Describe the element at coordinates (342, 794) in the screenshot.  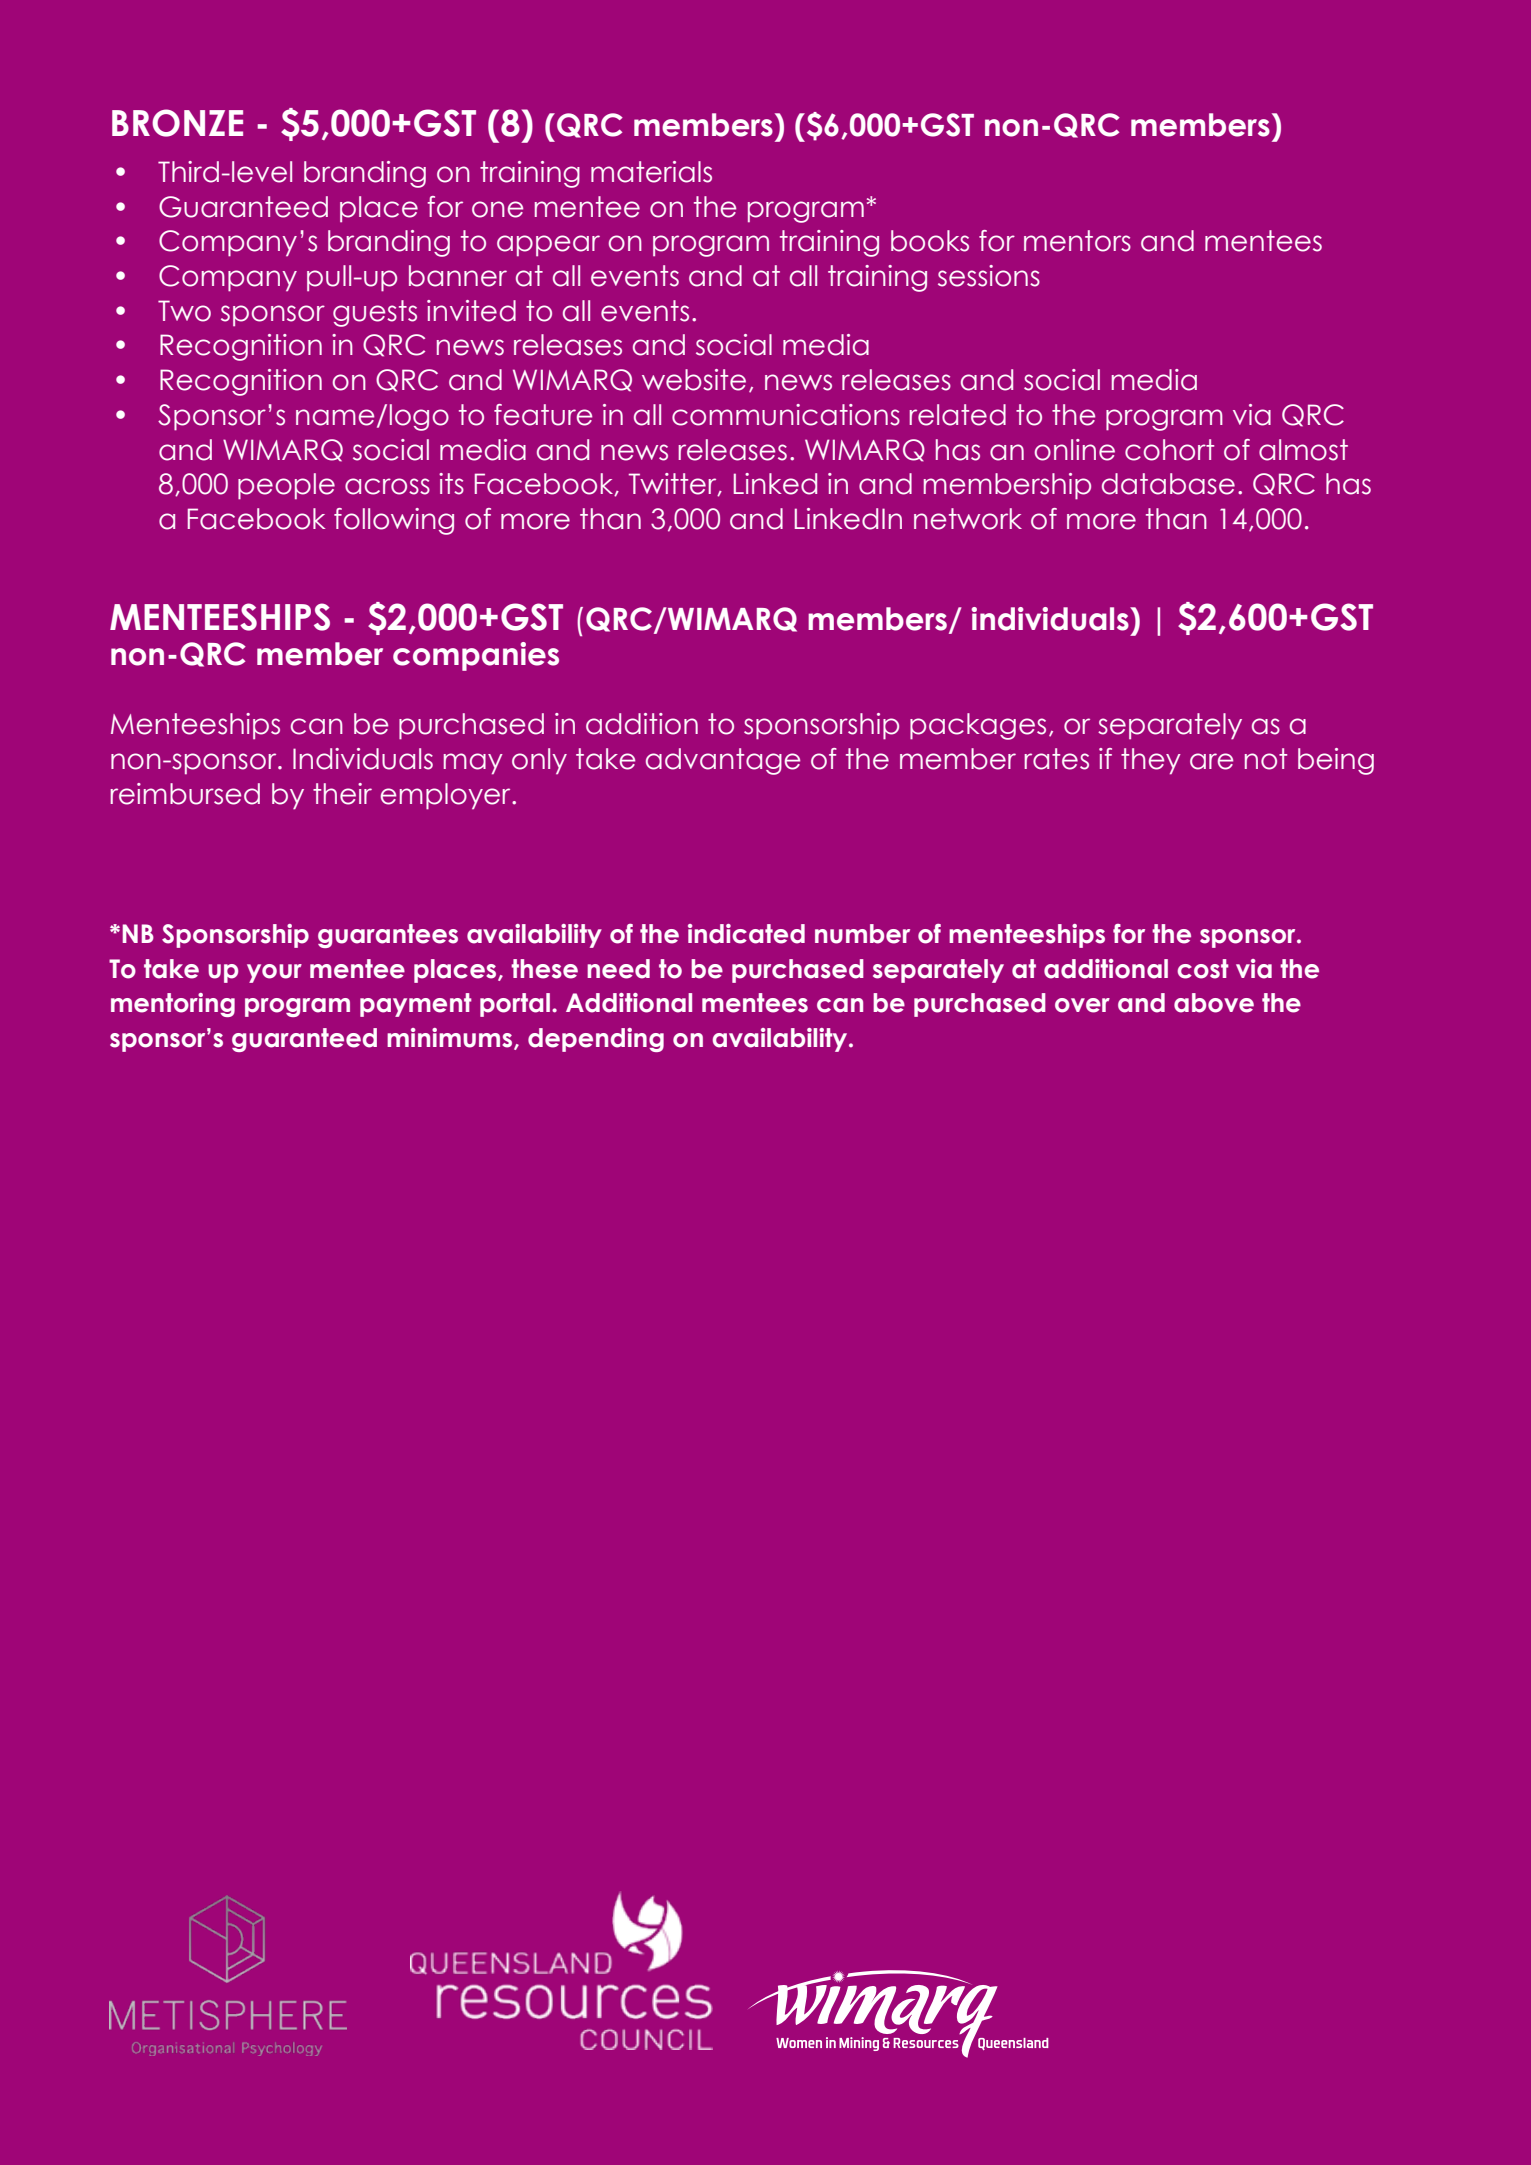
I see `their` at that location.
